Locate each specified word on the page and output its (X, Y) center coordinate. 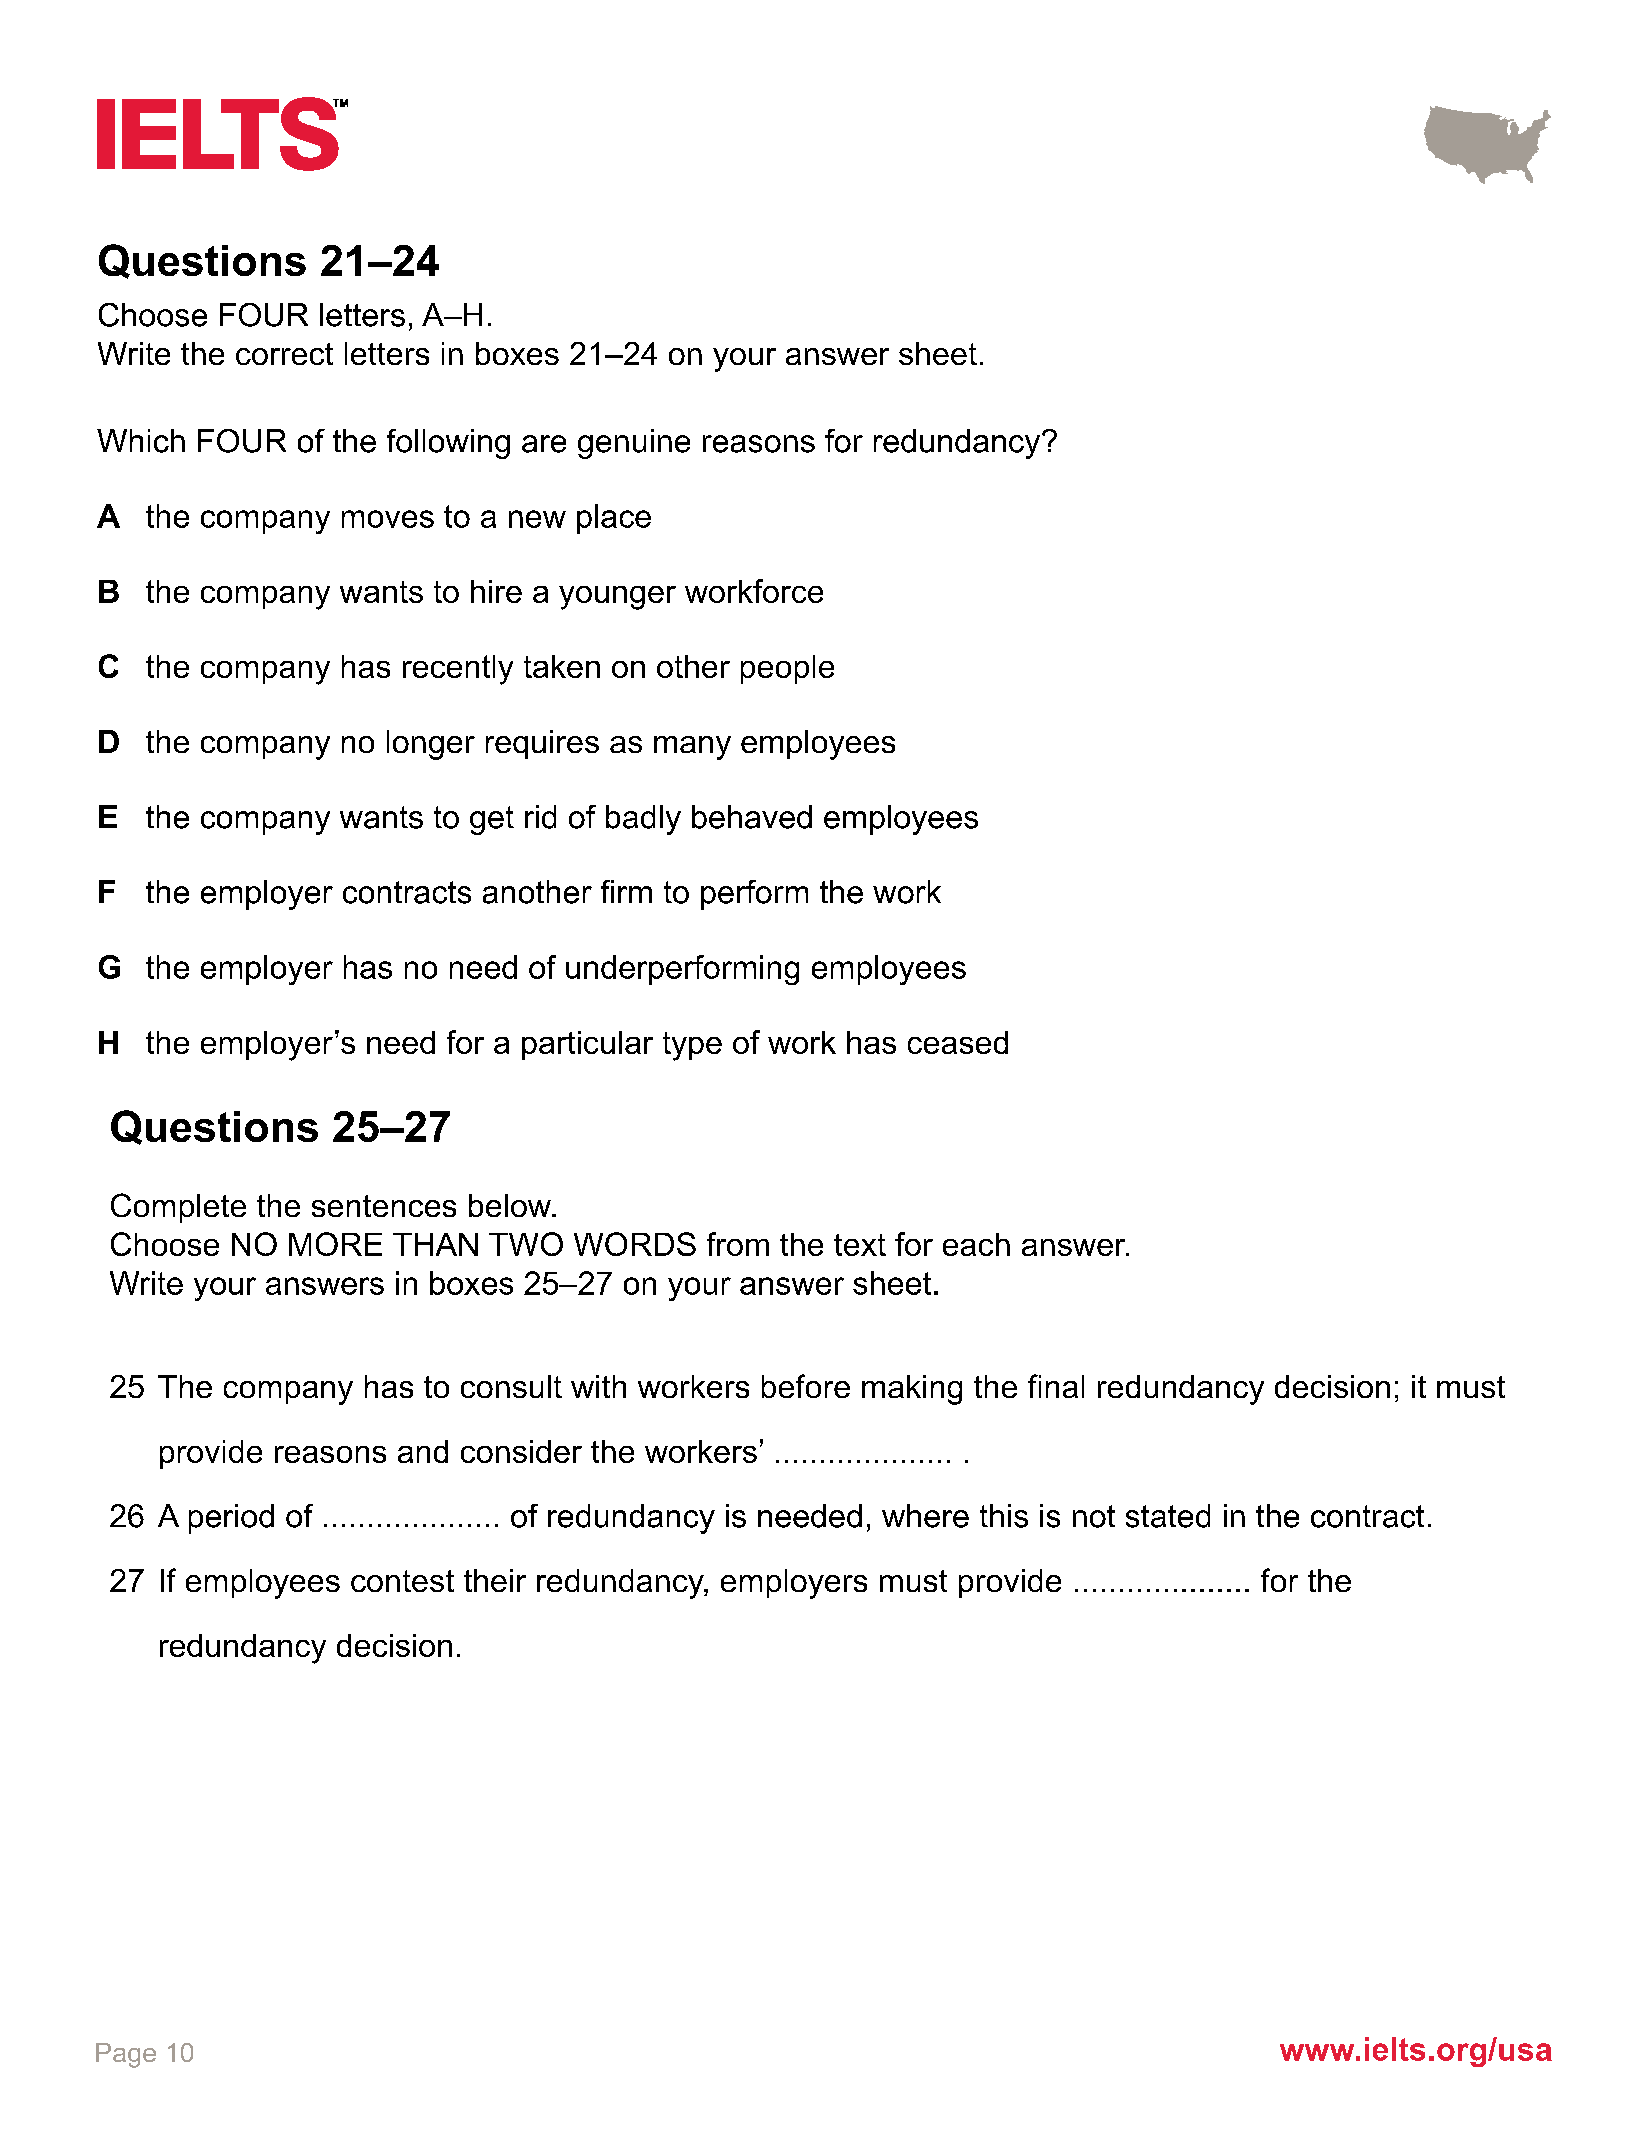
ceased (958, 1042)
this (1004, 1516)
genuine (634, 444)
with (598, 1386)
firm (626, 891)
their (495, 1580)
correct (284, 354)
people (787, 669)
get (492, 820)
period (231, 1519)
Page (126, 2055)
